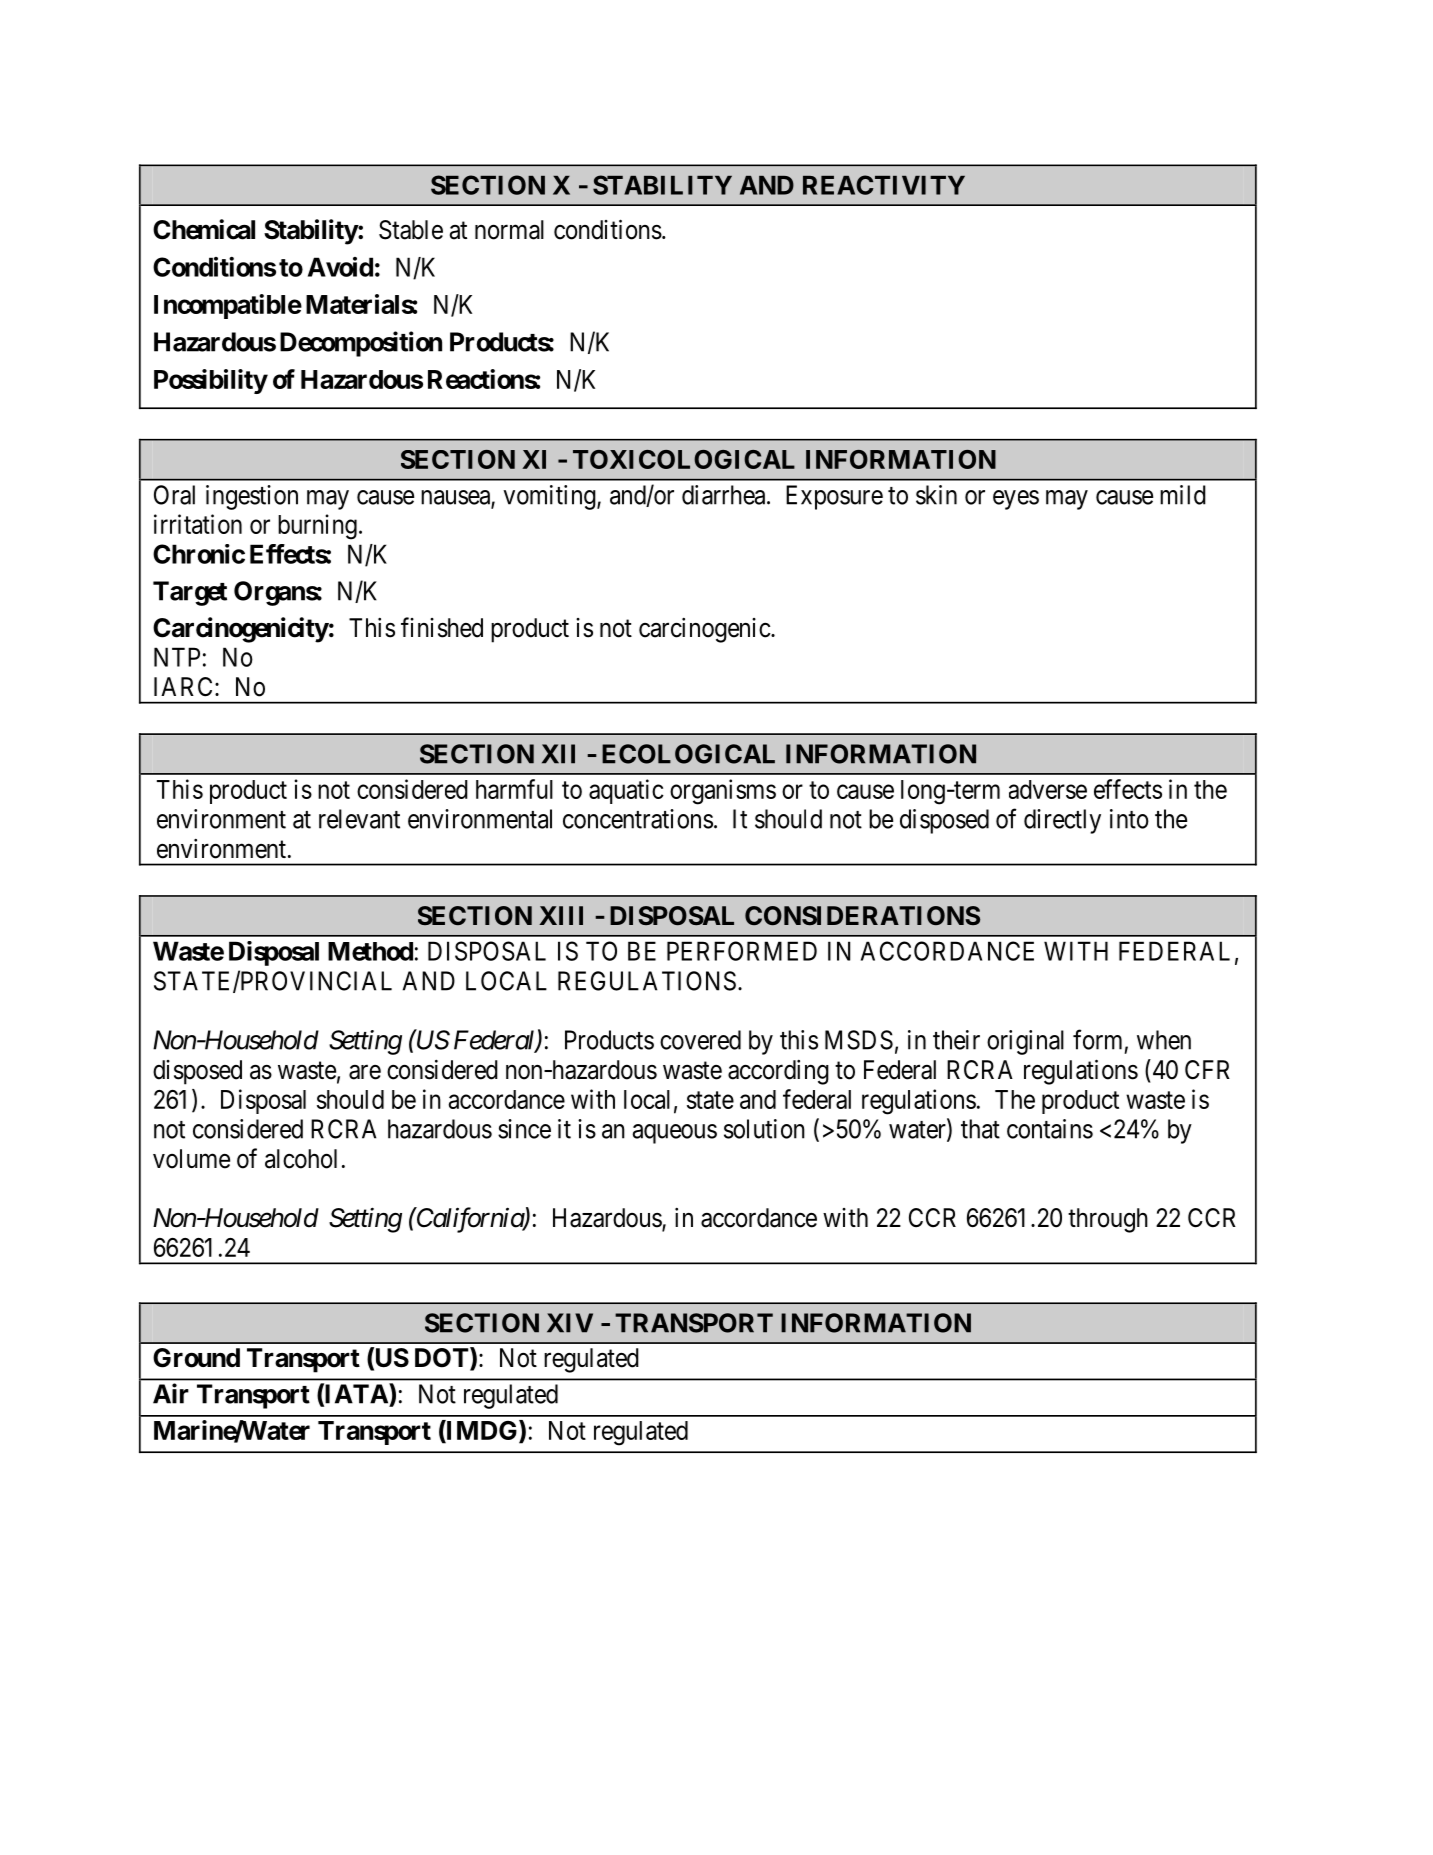 The width and height of the screenshot is (1433, 1855). What do you see at coordinates (340, 267) in the screenshot?
I see `Avoid` at bounding box center [340, 267].
